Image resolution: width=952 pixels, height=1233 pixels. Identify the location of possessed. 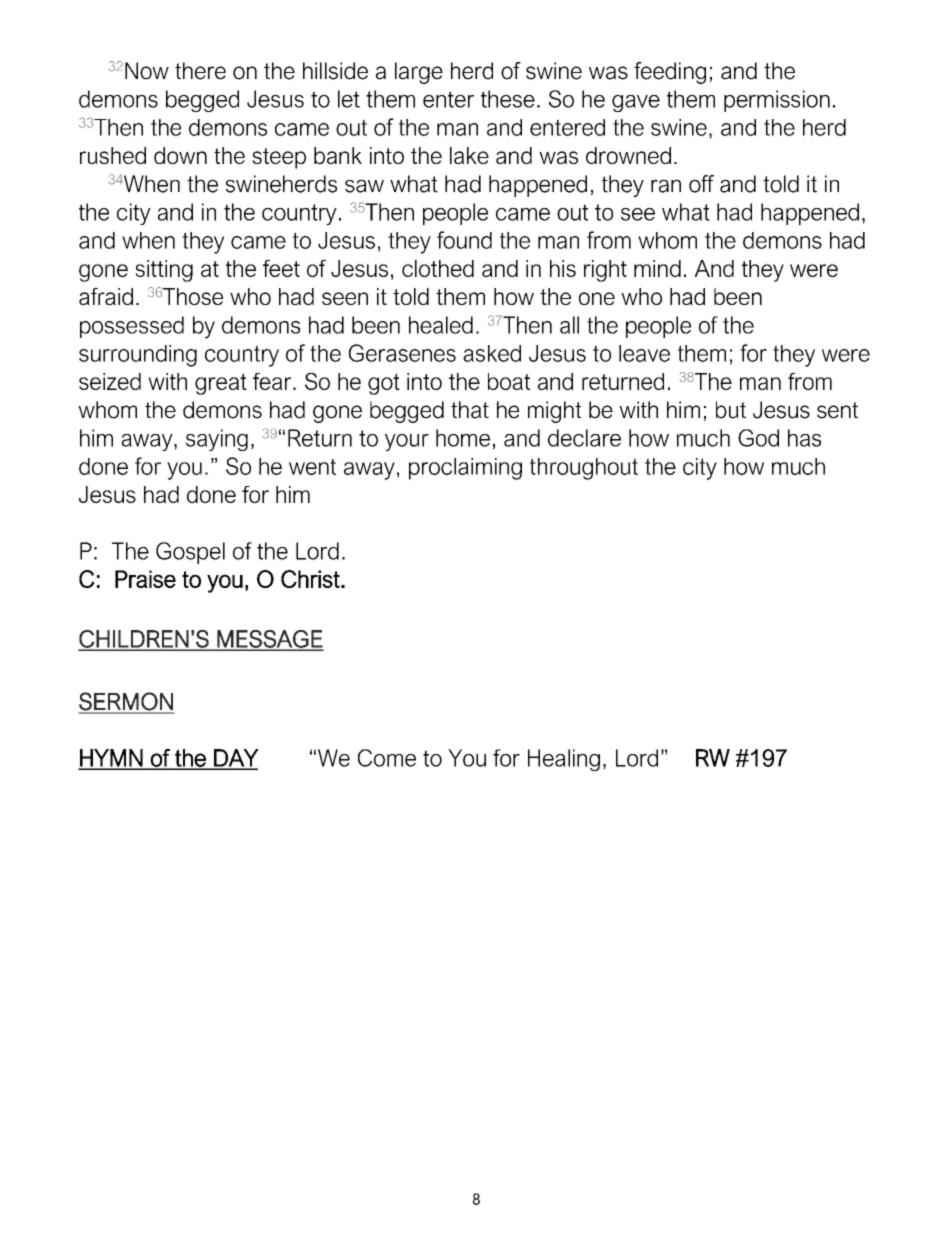
(132, 327).
